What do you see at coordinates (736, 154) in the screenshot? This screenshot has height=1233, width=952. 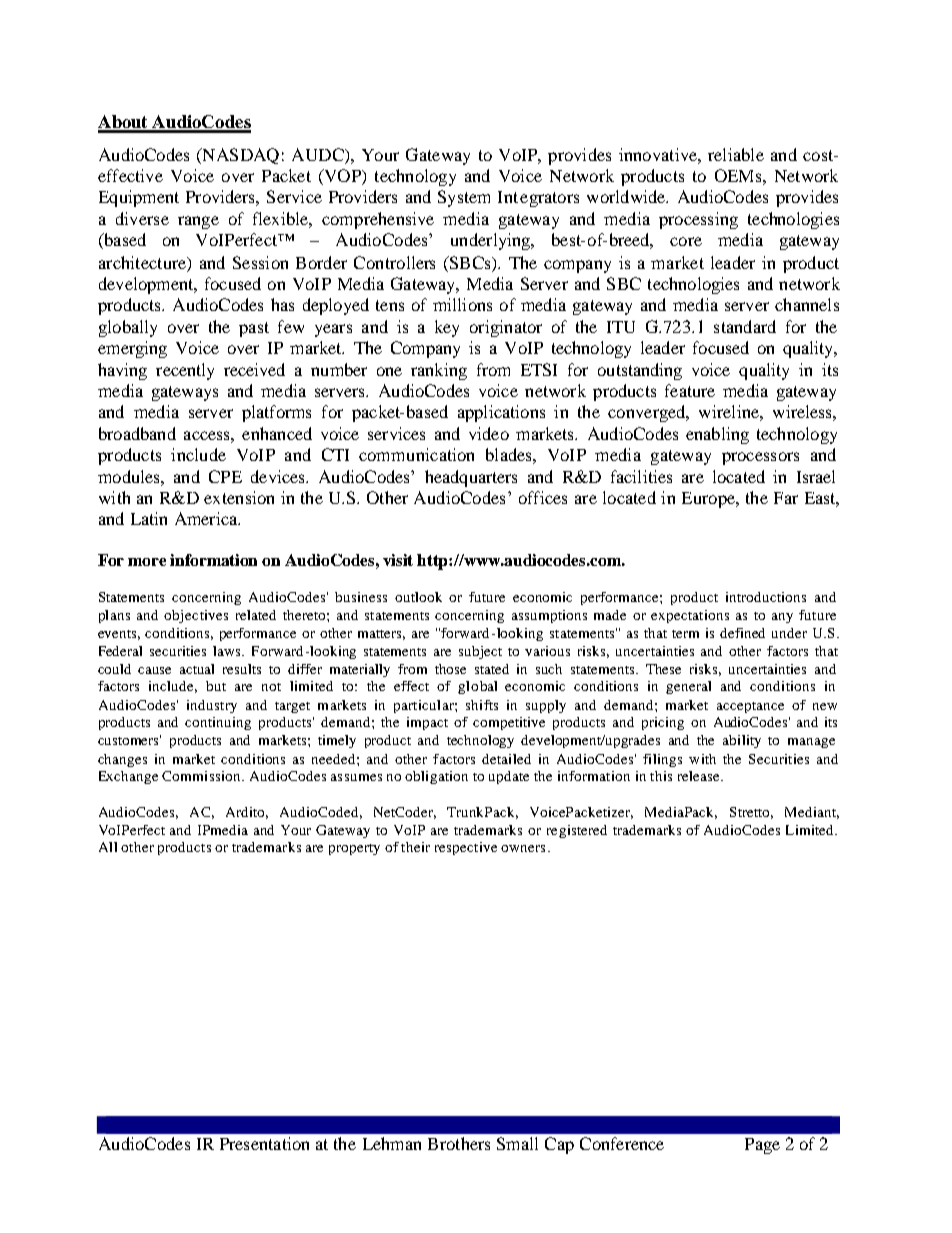 I see `reliable` at bounding box center [736, 154].
